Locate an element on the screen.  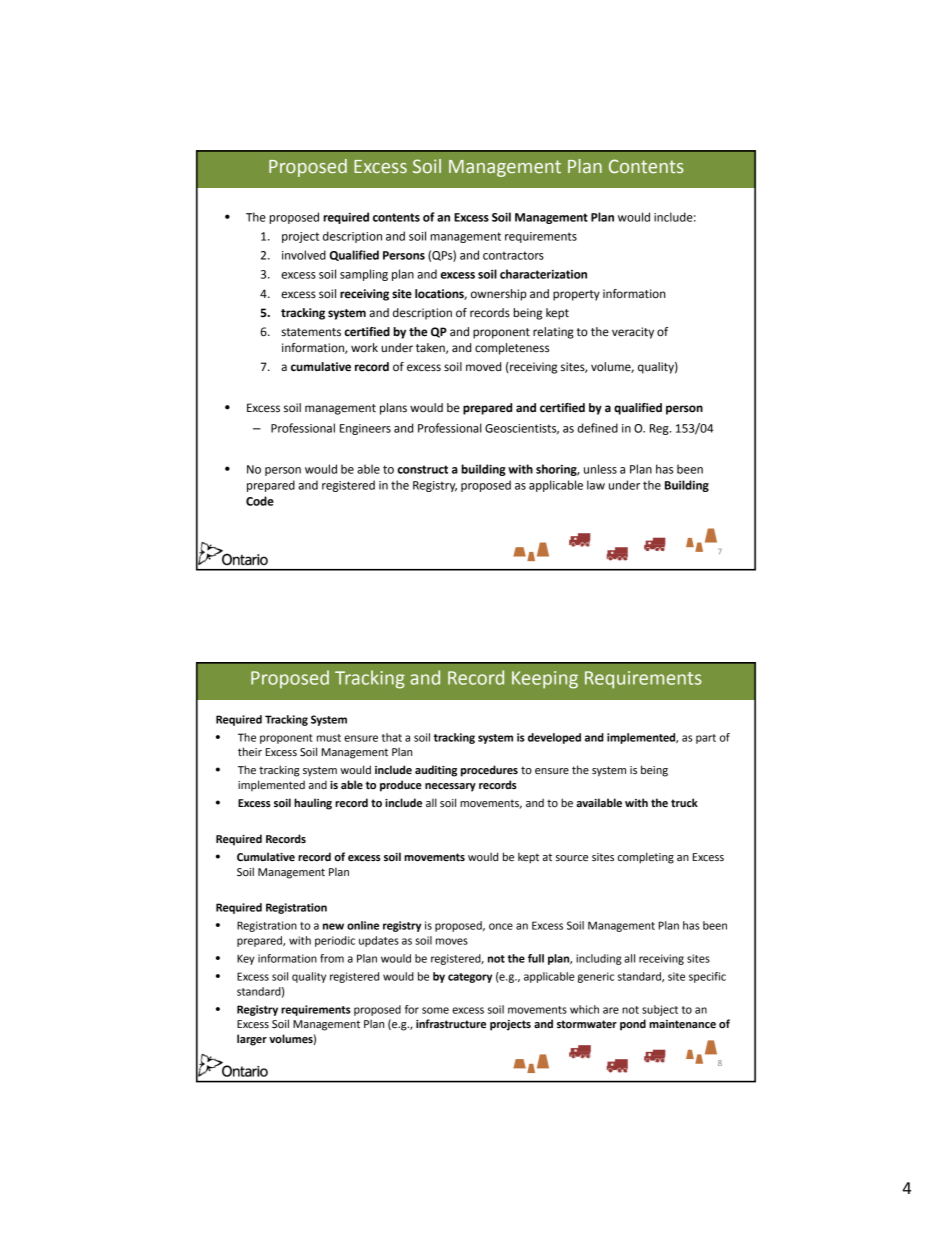
larger is located at coordinates (252, 1040).
